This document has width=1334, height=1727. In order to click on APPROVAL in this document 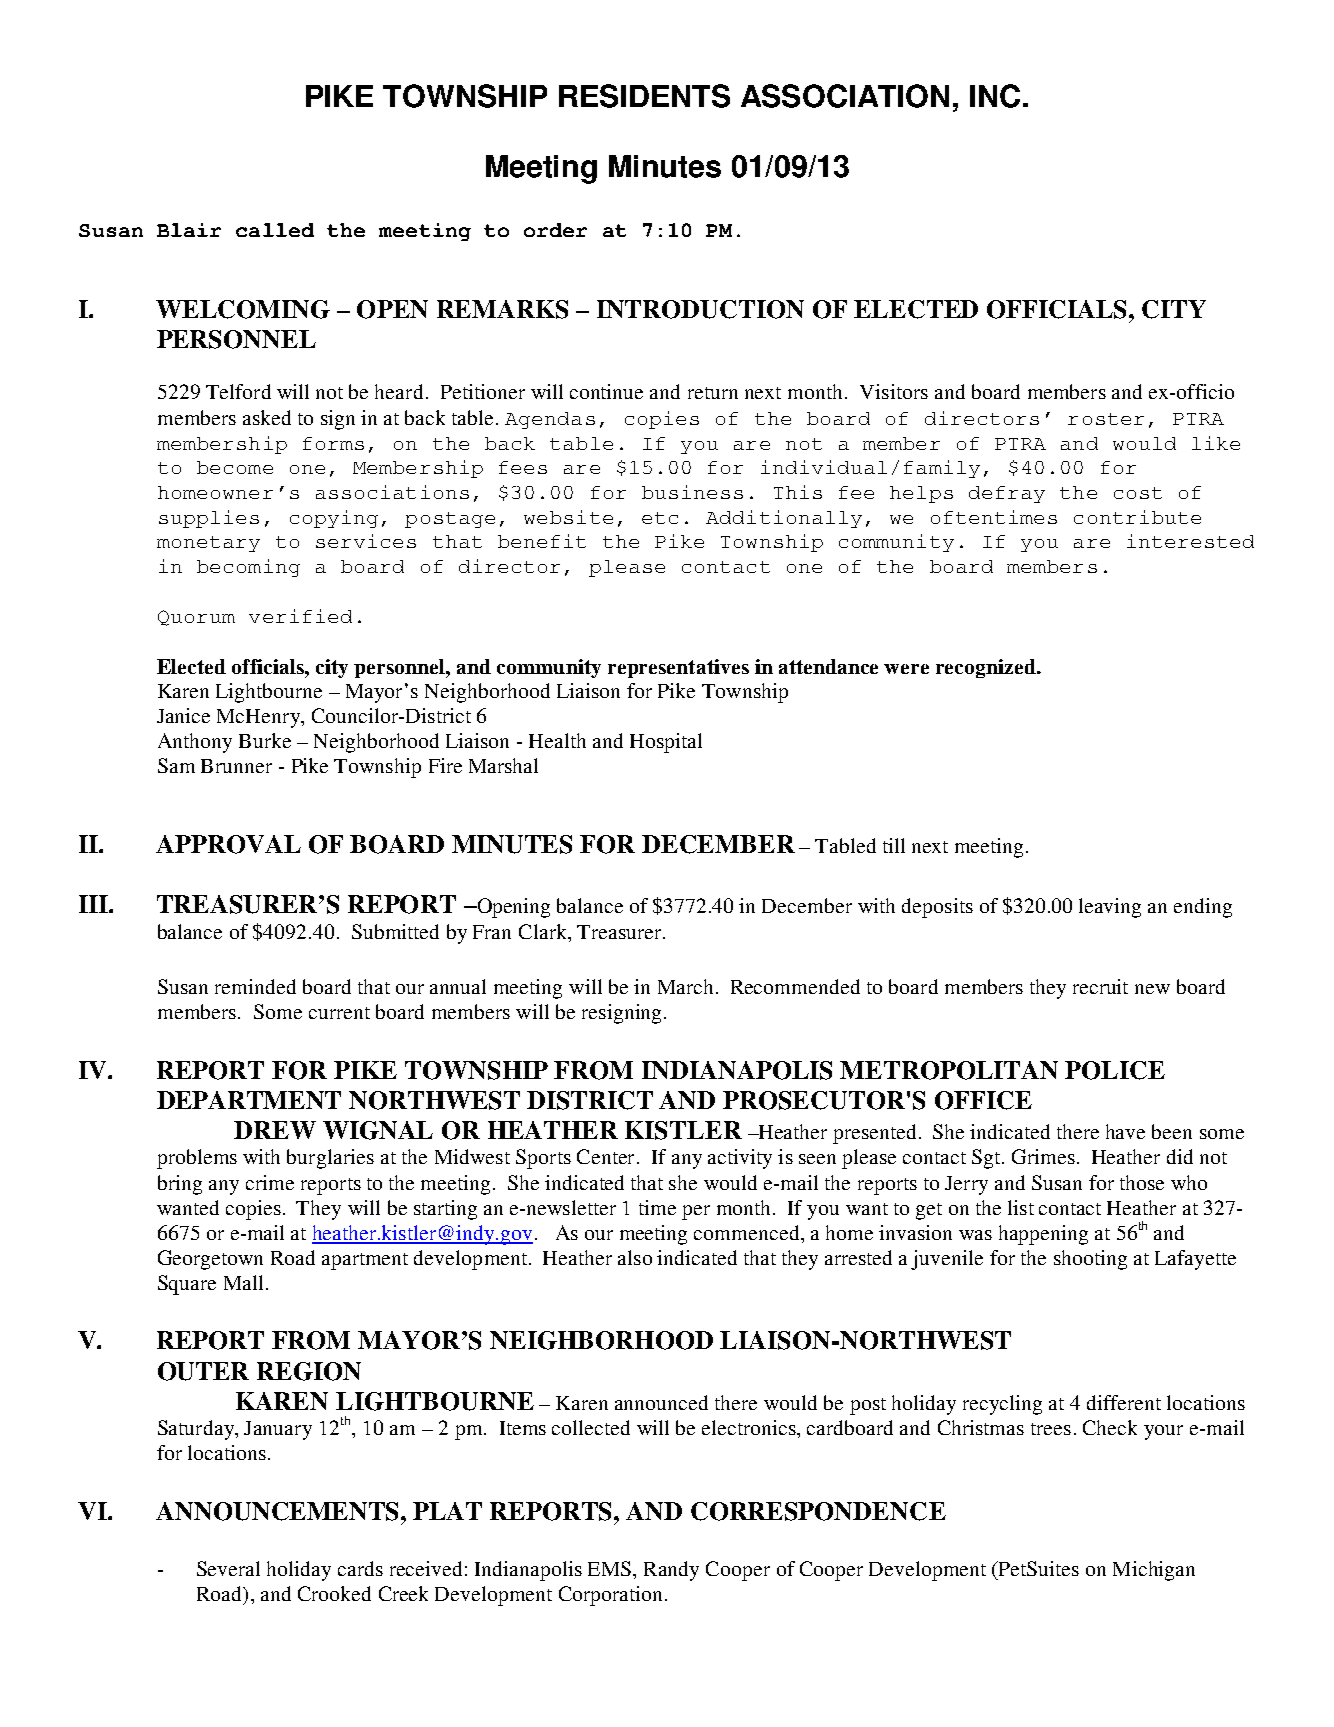, I will do `click(228, 844)`.
